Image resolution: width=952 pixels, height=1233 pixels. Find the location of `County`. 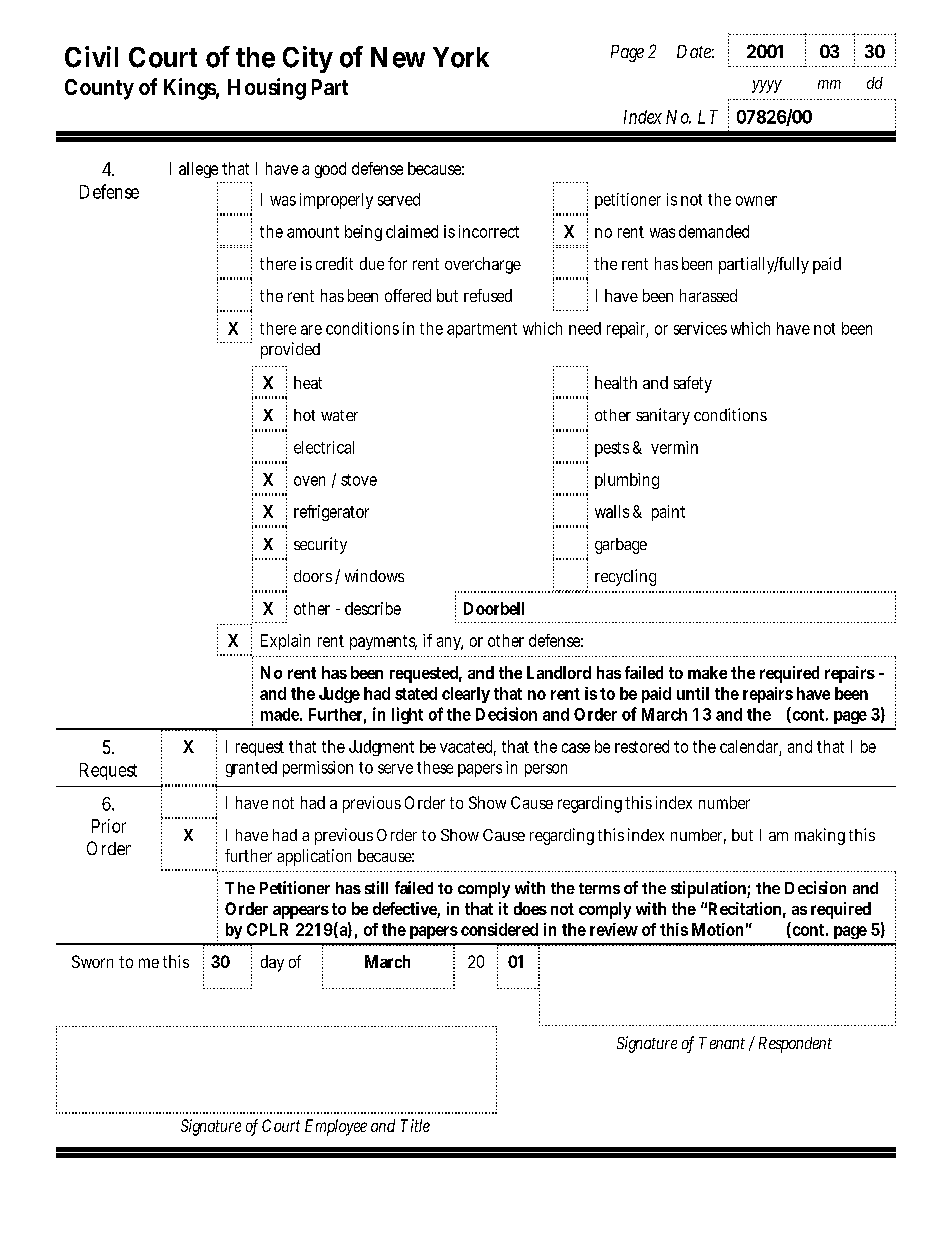

County is located at coordinates (99, 89).
